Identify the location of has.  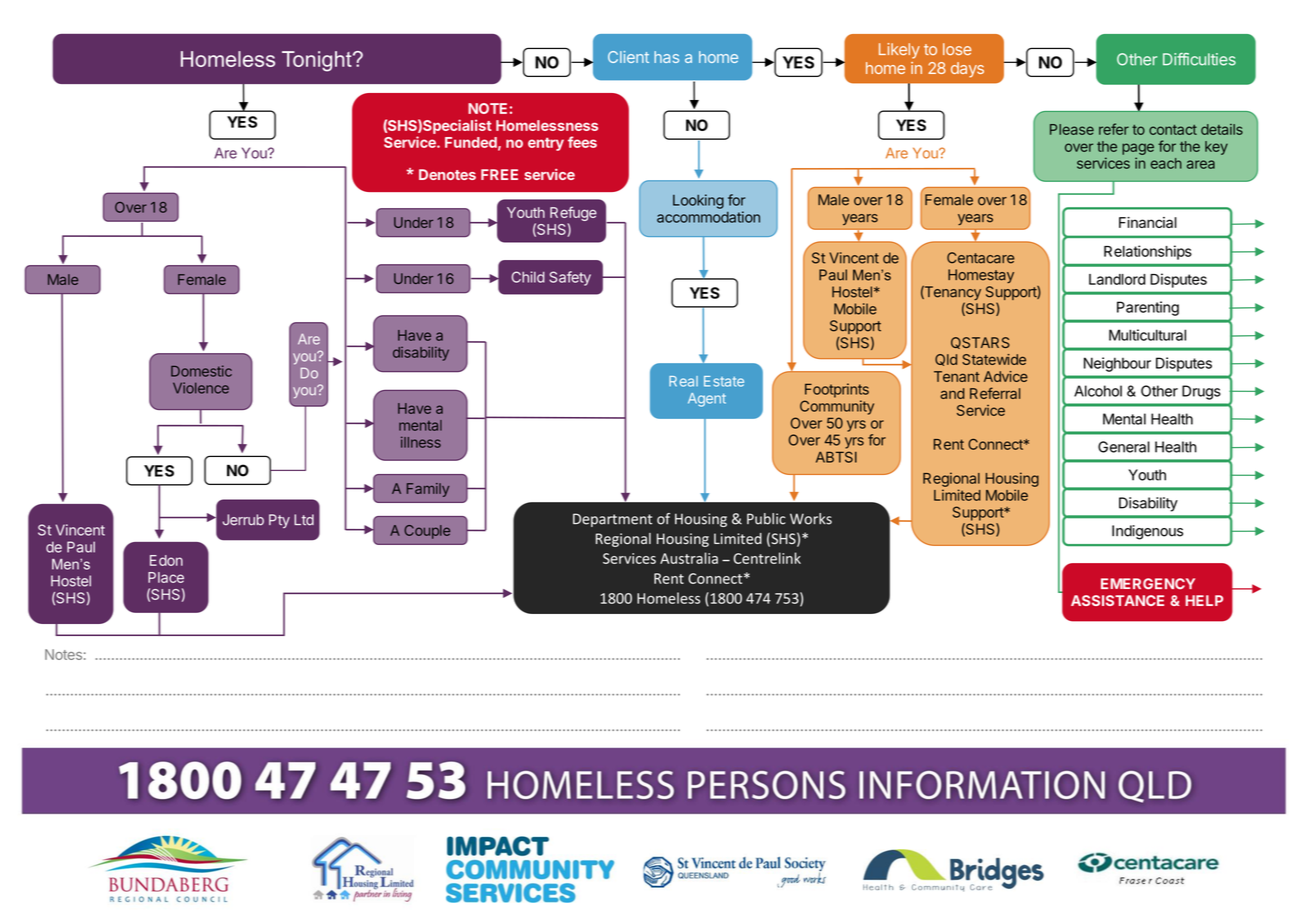
(666, 57).
